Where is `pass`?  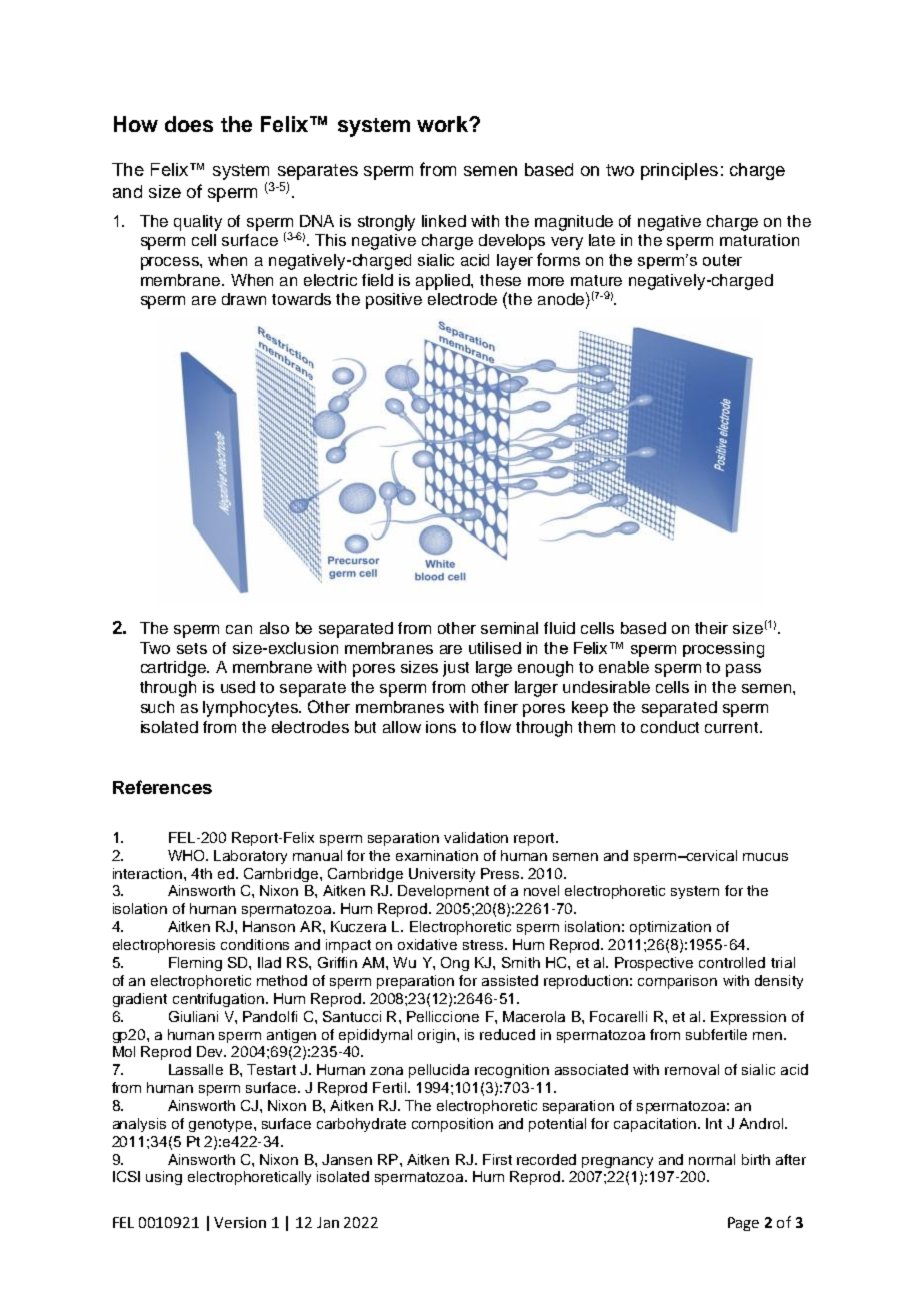 pass is located at coordinates (743, 670).
